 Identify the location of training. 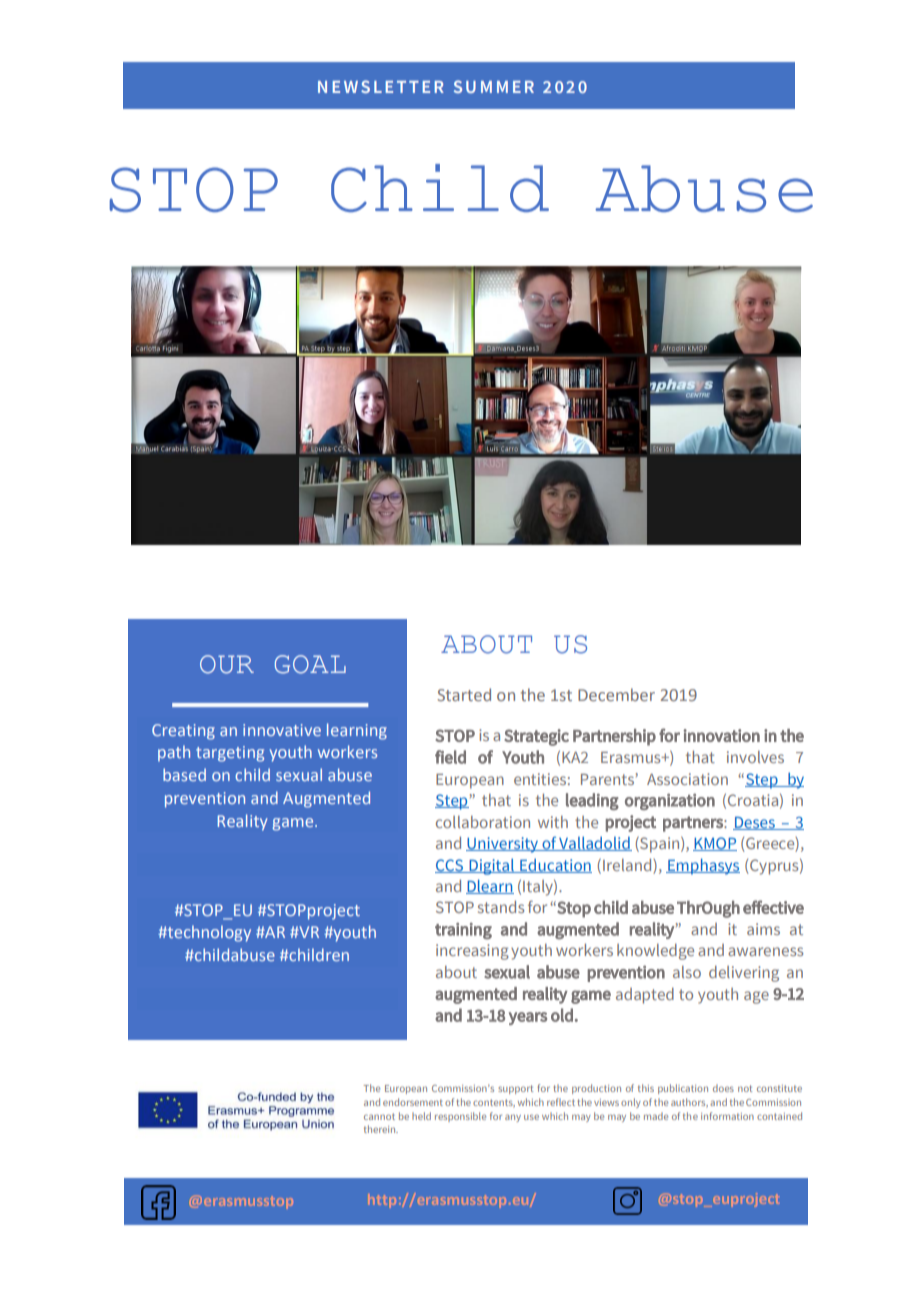
(463, 931).
